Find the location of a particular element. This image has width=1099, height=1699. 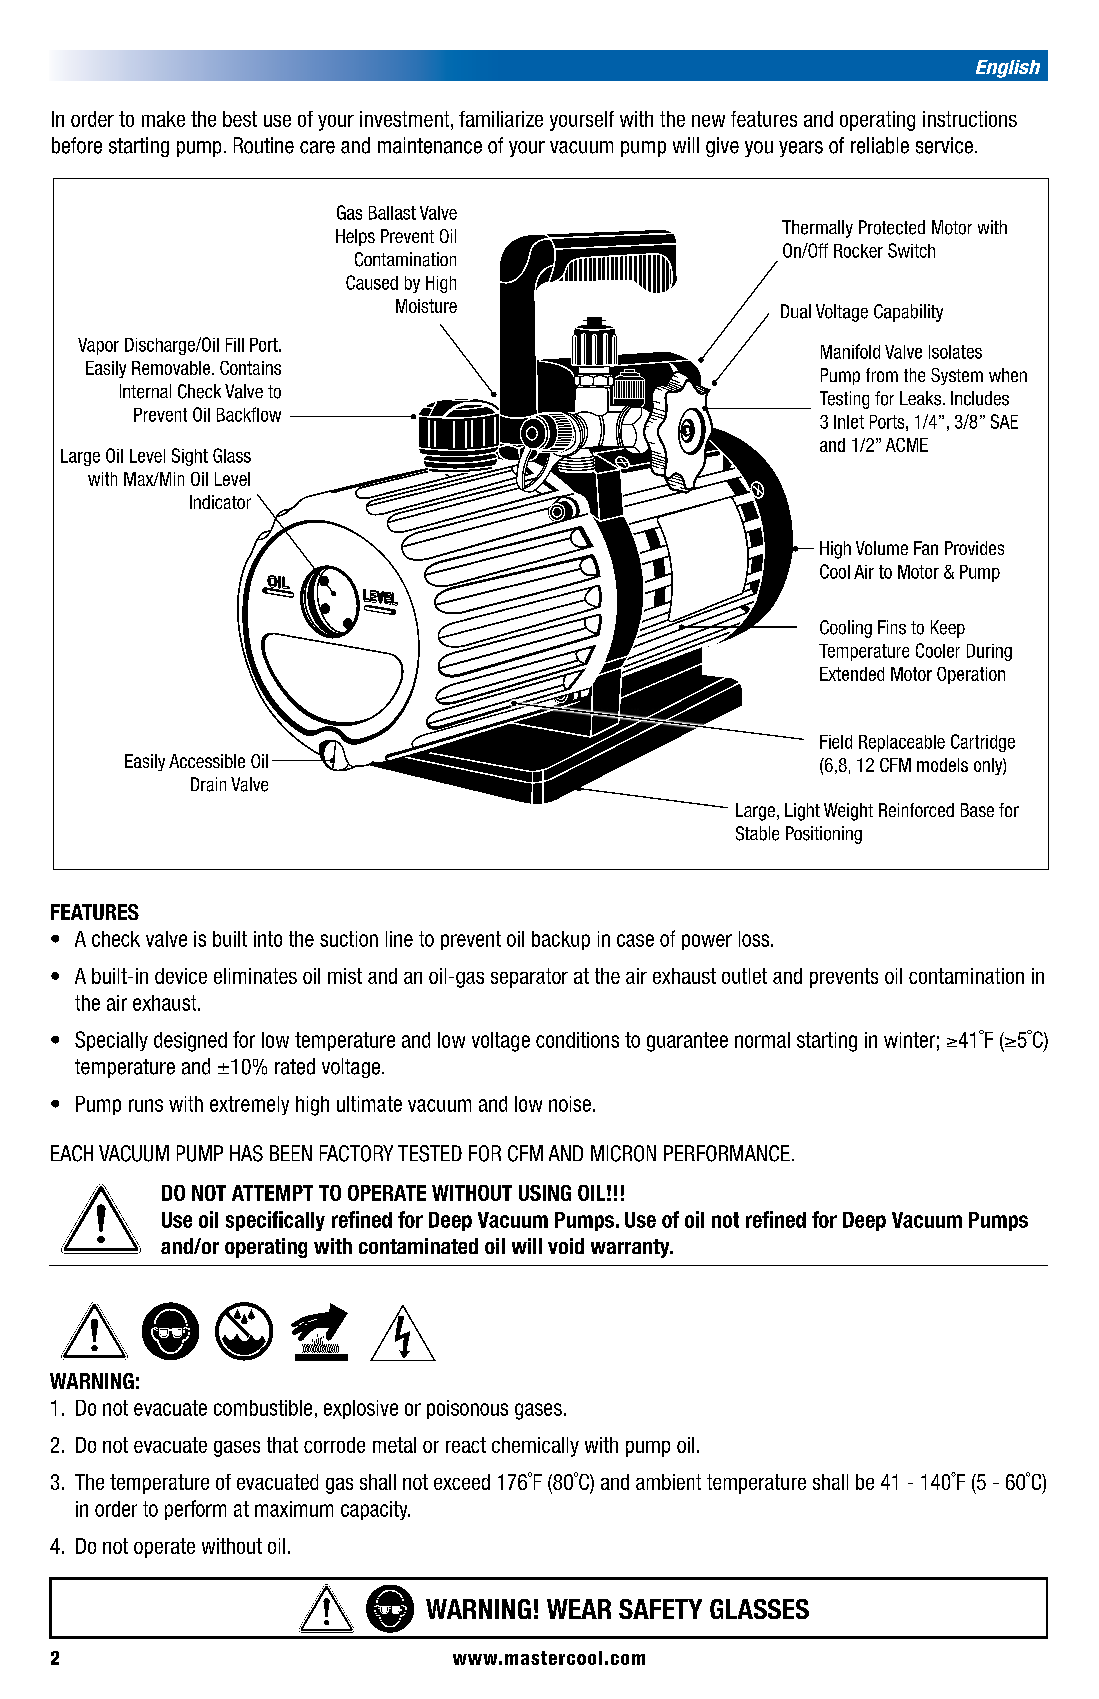

maximum is located at coordinates (294, 1509).
